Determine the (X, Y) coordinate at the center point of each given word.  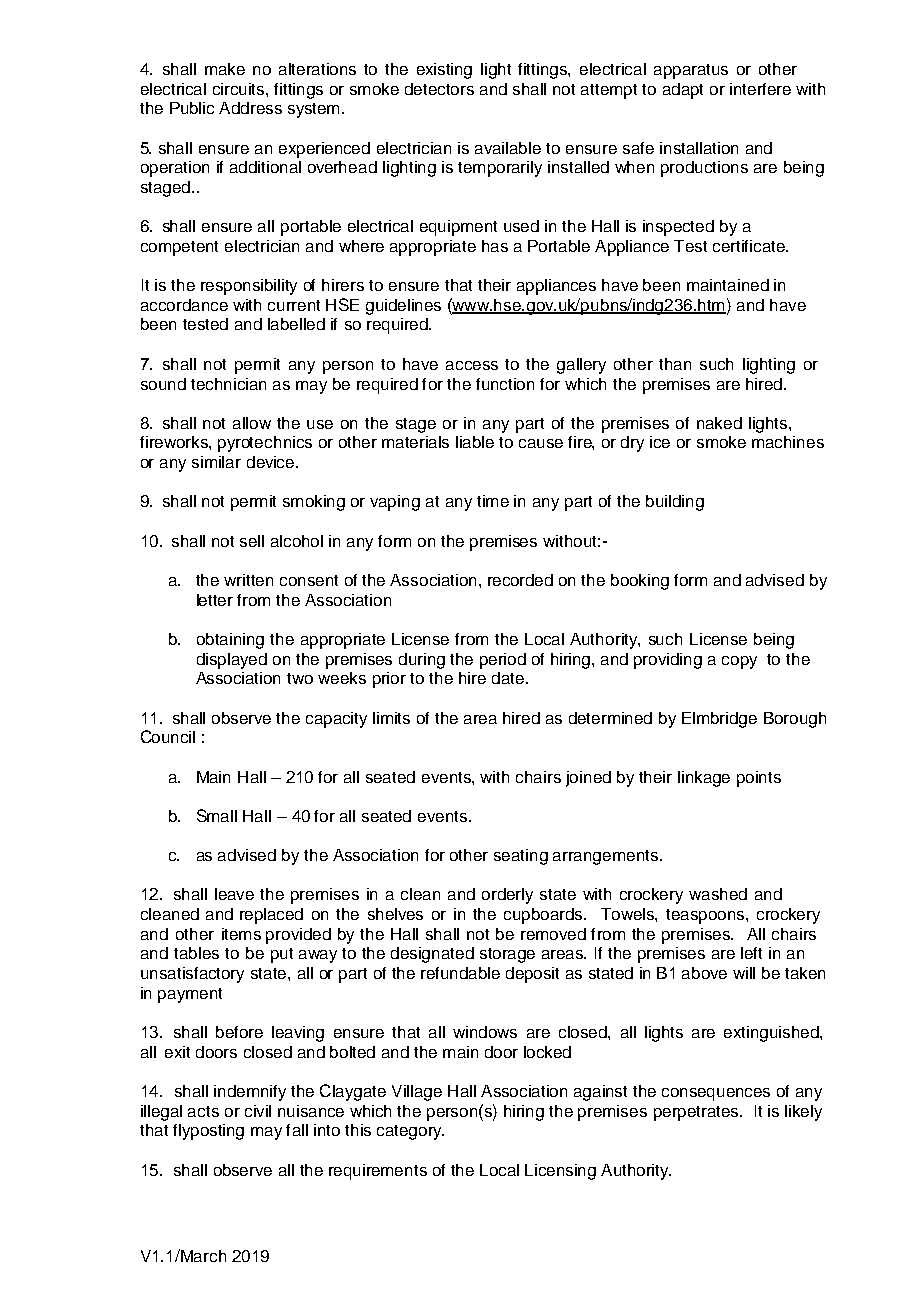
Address (250, 108)
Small (217, 815)
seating (521, 857)
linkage (704, 779)
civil (258, 1111)
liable (475, 442)
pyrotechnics (265, 444)
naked (719, 423)
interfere (760, 89)
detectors (439, 89)
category (410, 1132)
